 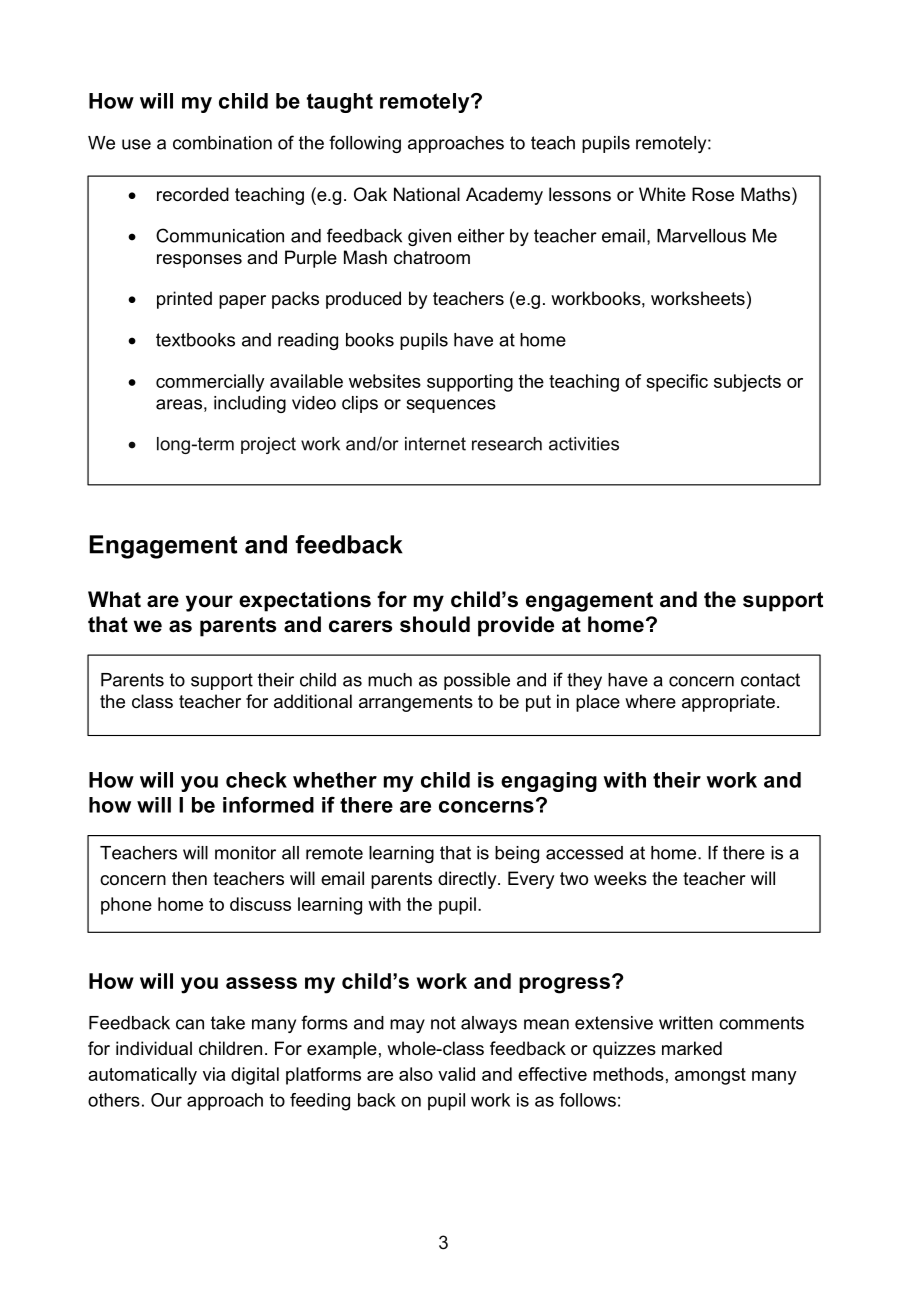 What do you see at coordinates (770, 680) in the page?
I see `contact` at bounding box center [770, 680].
